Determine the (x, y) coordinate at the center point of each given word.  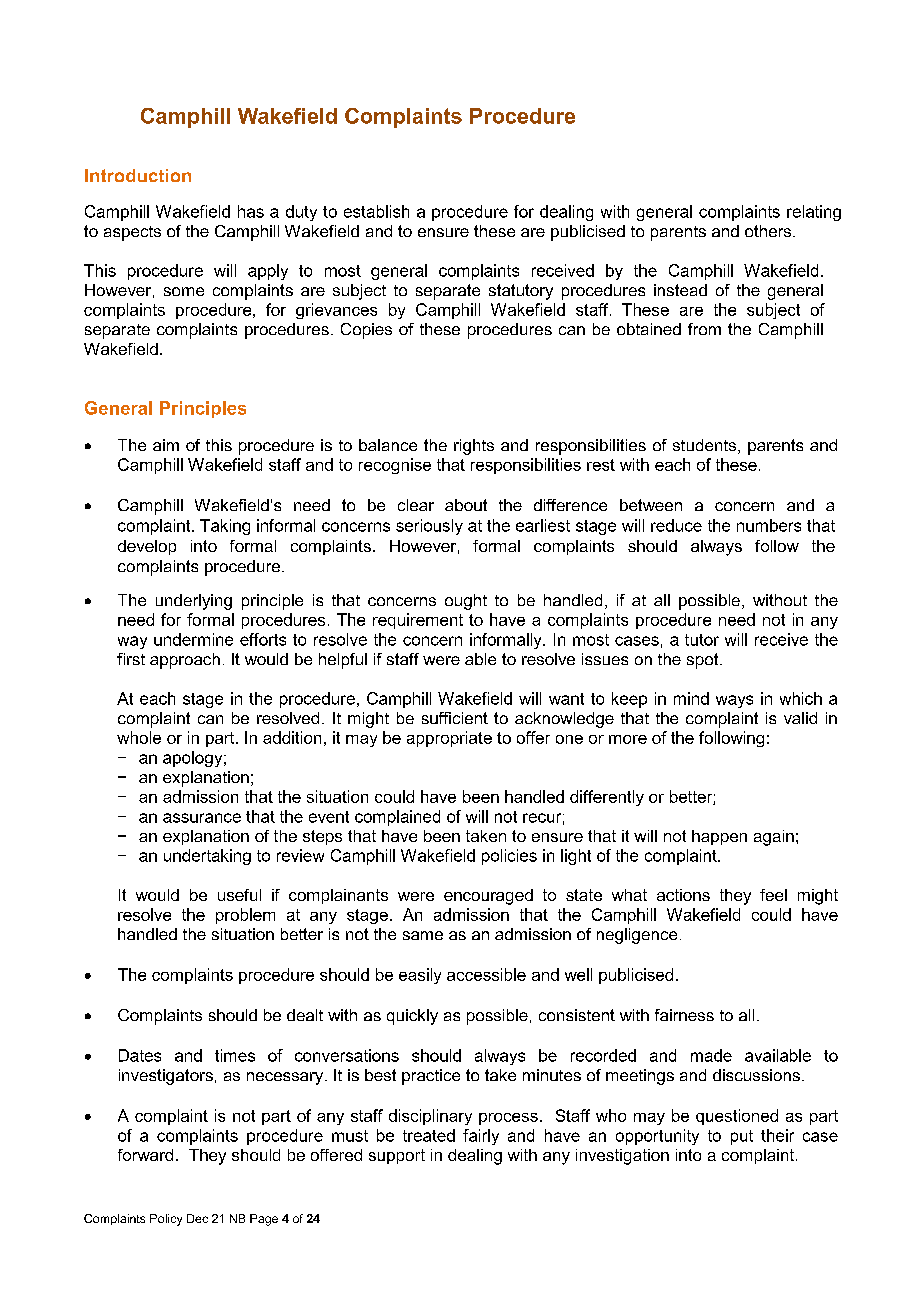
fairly (481, 1137)
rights (474, 447)
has (251, 211)
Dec (197, 1218)
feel (773, 895)
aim (166, 445)
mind (691, 698)
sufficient (455, 718)
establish (376, 211)
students (706, 446)
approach (185, 661)
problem (245, 916)
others (769, 231)
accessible (486, 974)
